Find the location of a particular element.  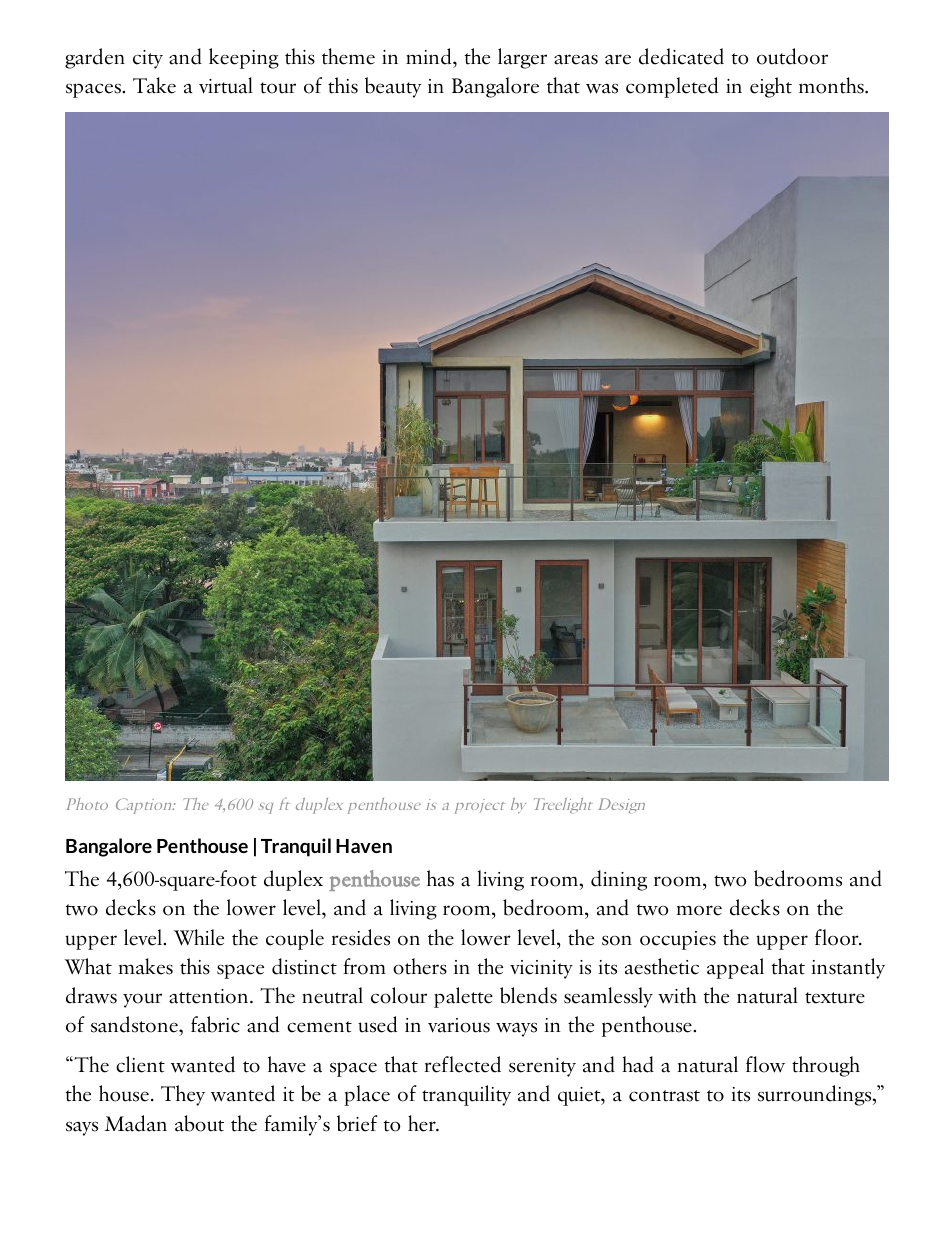

reflected is located at coordinates (462, 1064).
